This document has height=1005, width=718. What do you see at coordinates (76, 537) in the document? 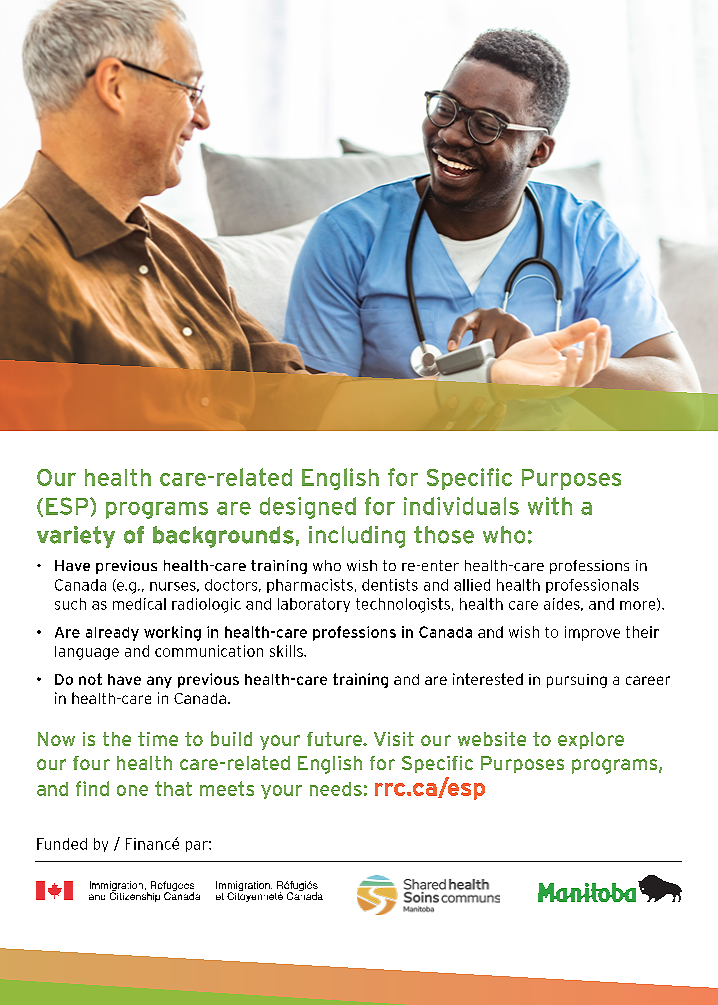
I see `variety` at bounding box center [76, 537].
